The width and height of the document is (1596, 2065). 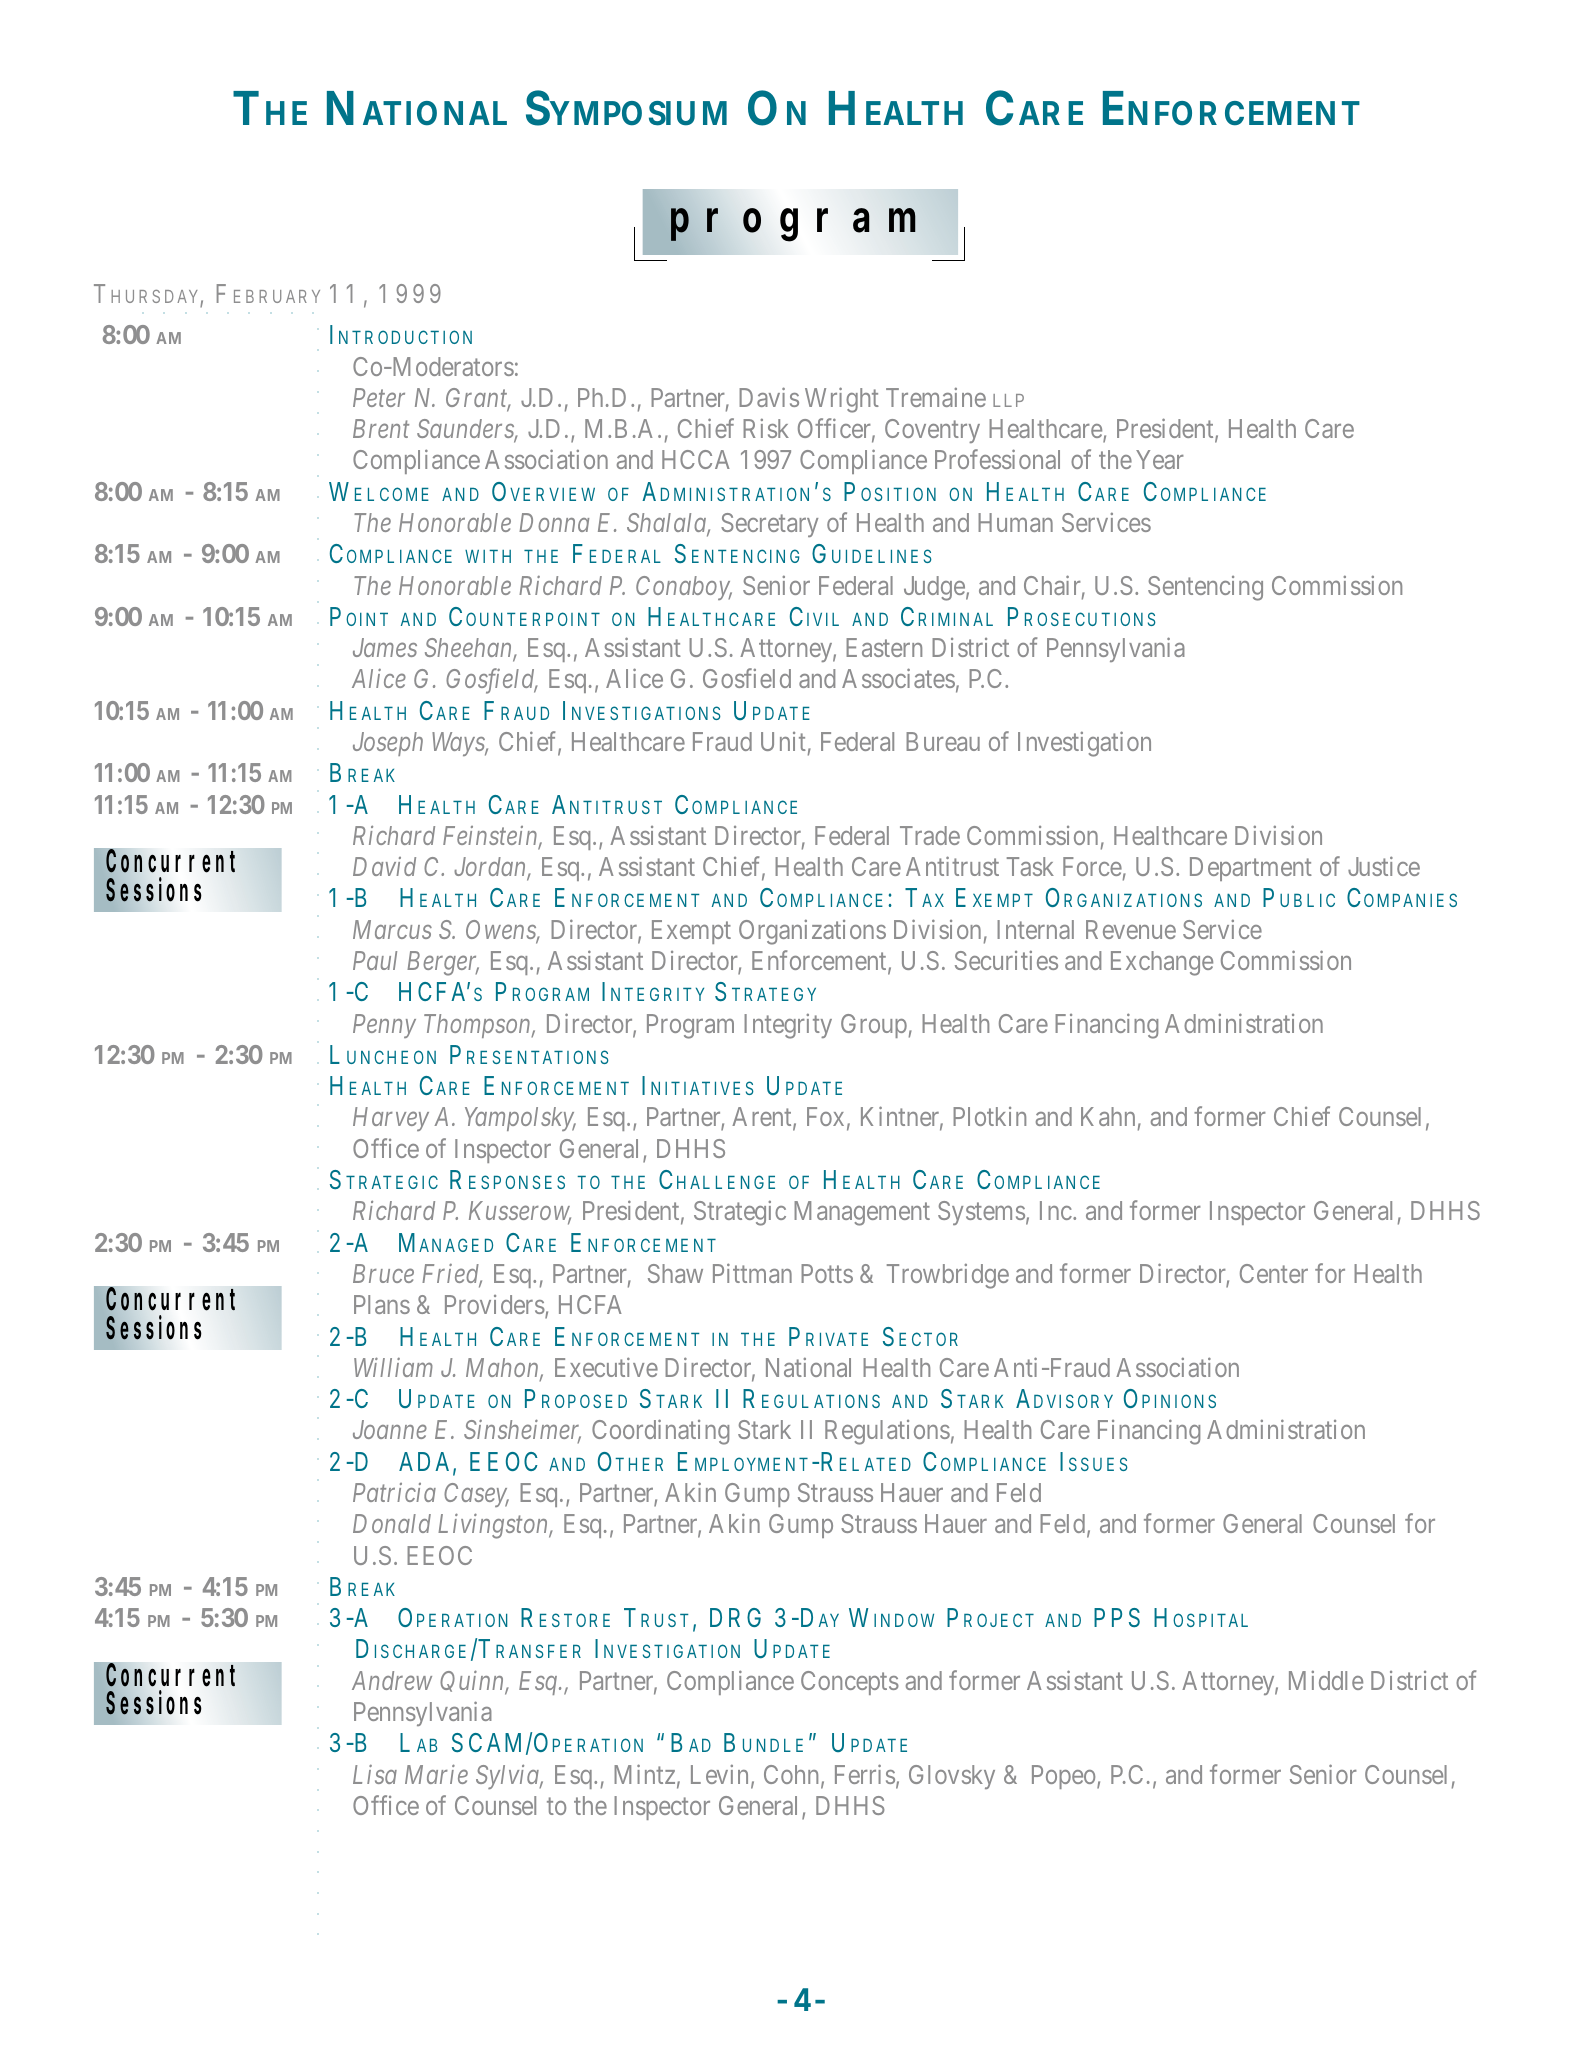 I want to click on Center, so click(x=1274, y=1273).
